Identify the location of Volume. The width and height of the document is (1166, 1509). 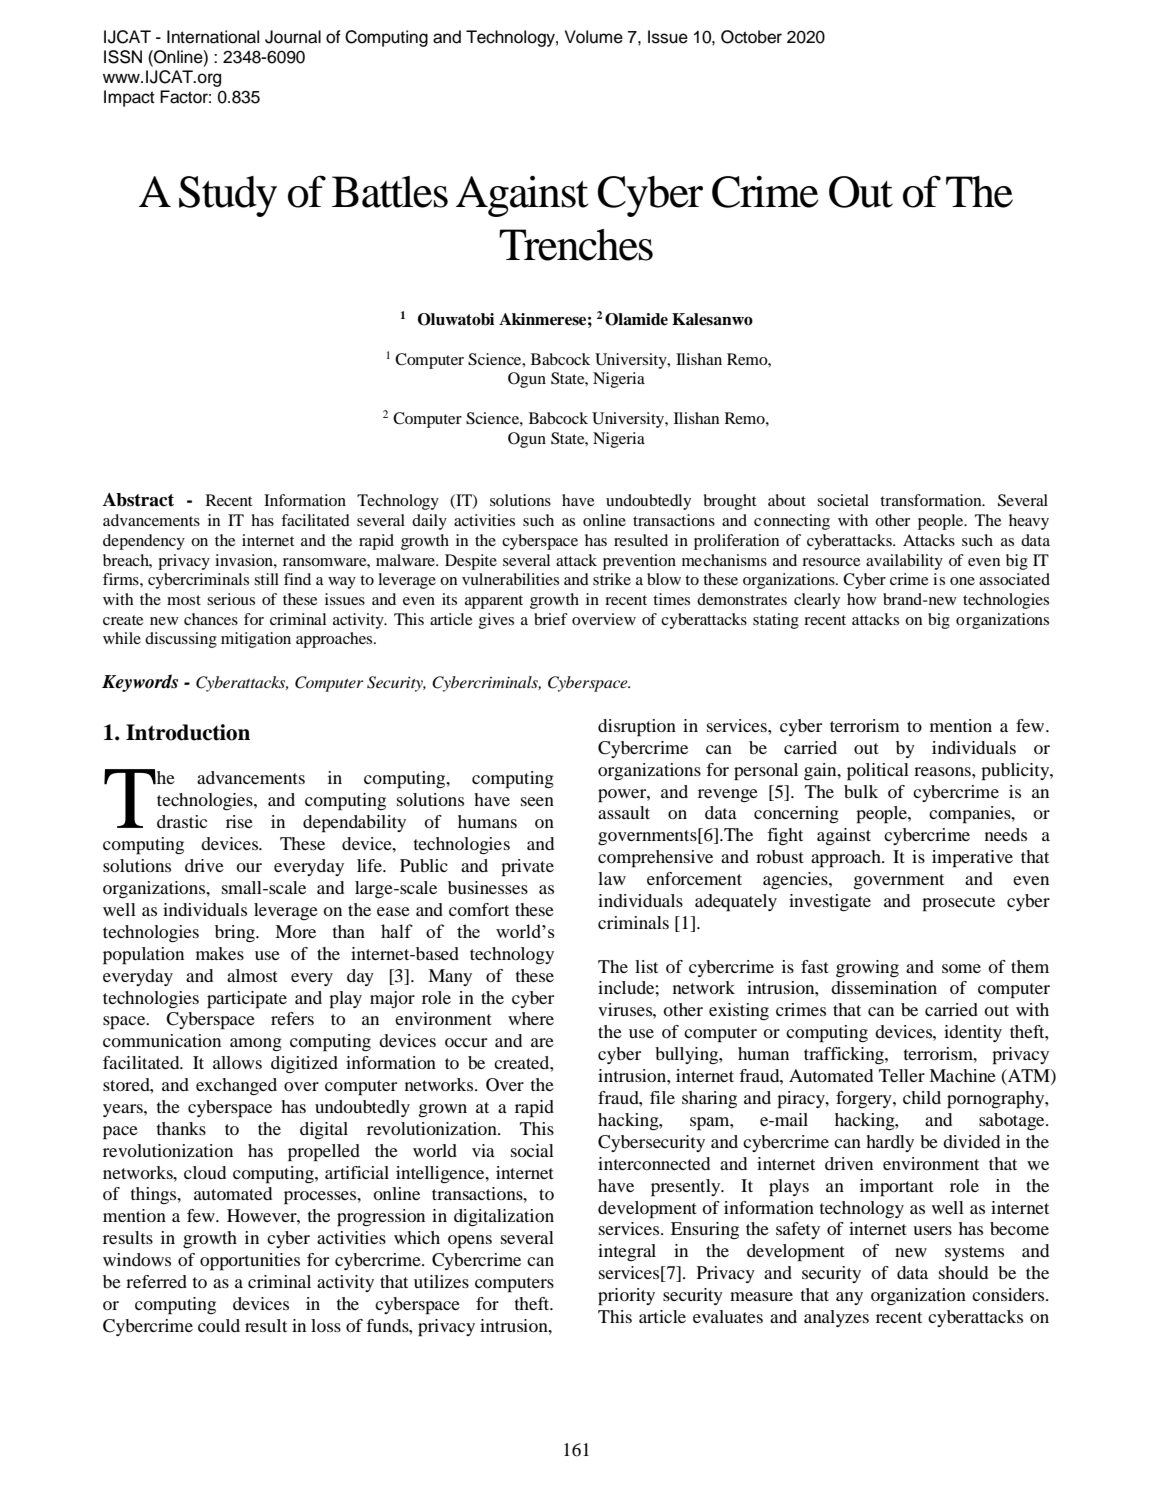
(594, 37).
